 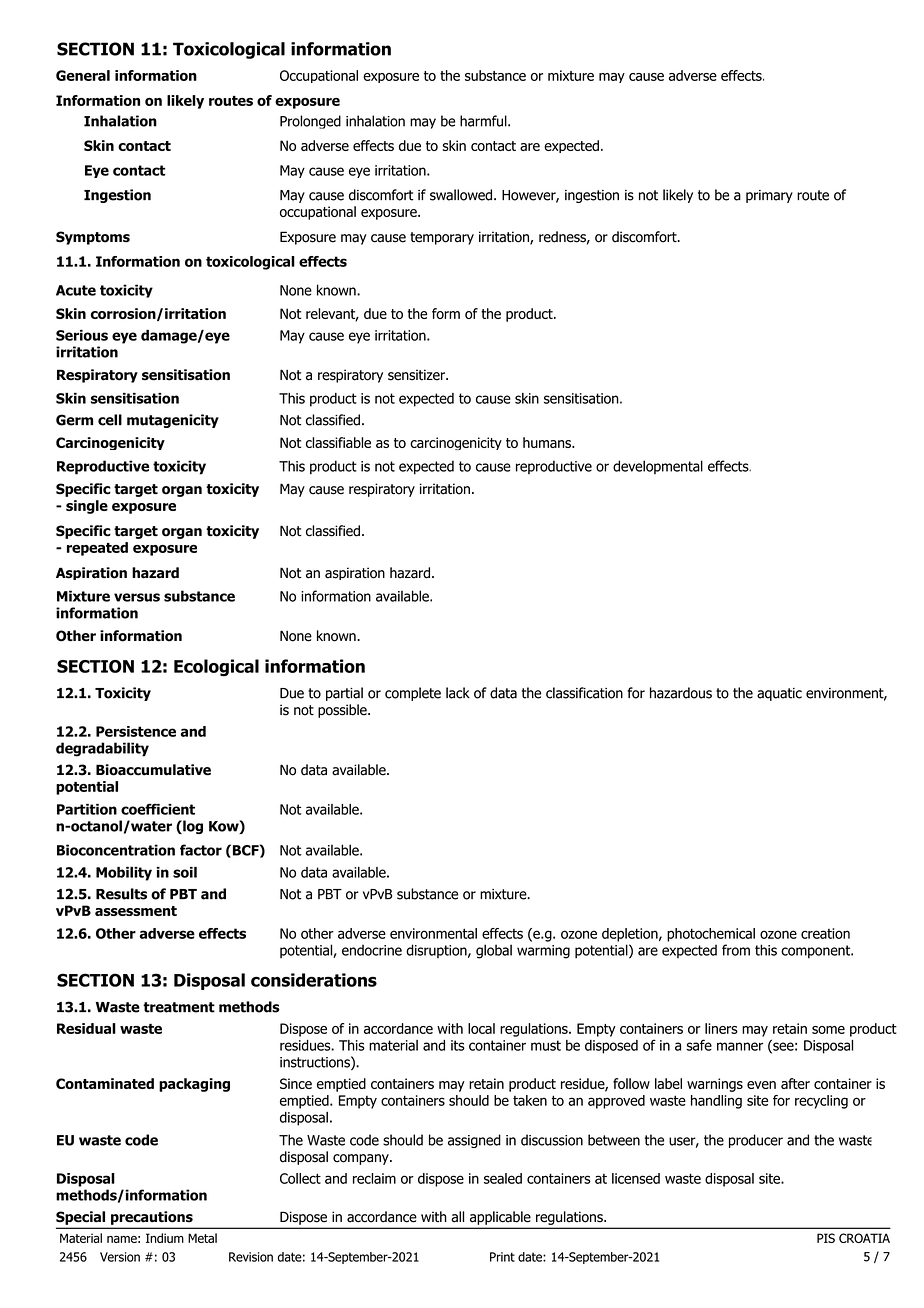 I want to click on global, so click(x=494, y=951).
